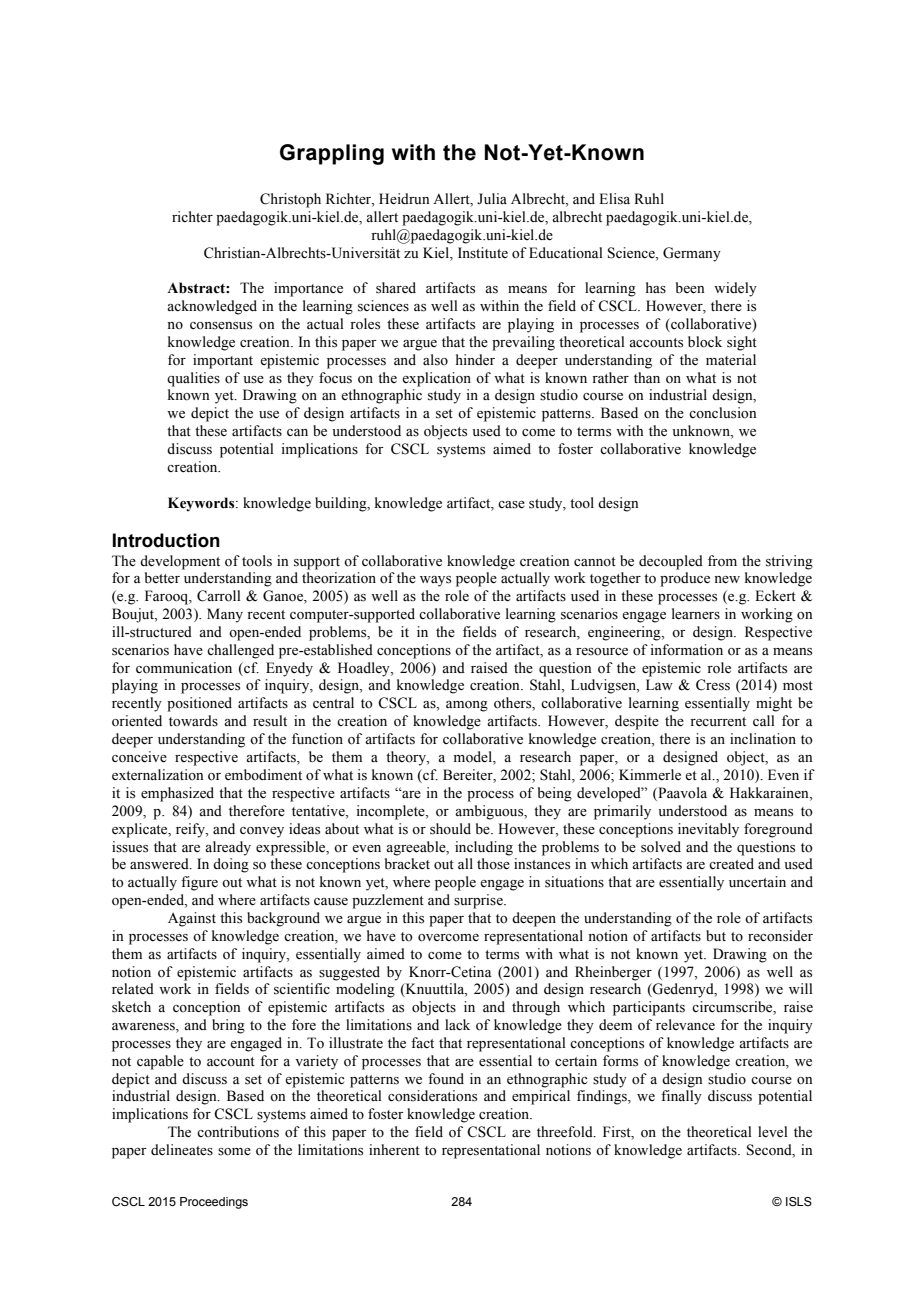 Image resolution: width=924 pixels, height=1308 pixels. What do you see at coordinates (614, 199) in the screenshot?
I see `Elisa` at bounding box center [614, 199].
